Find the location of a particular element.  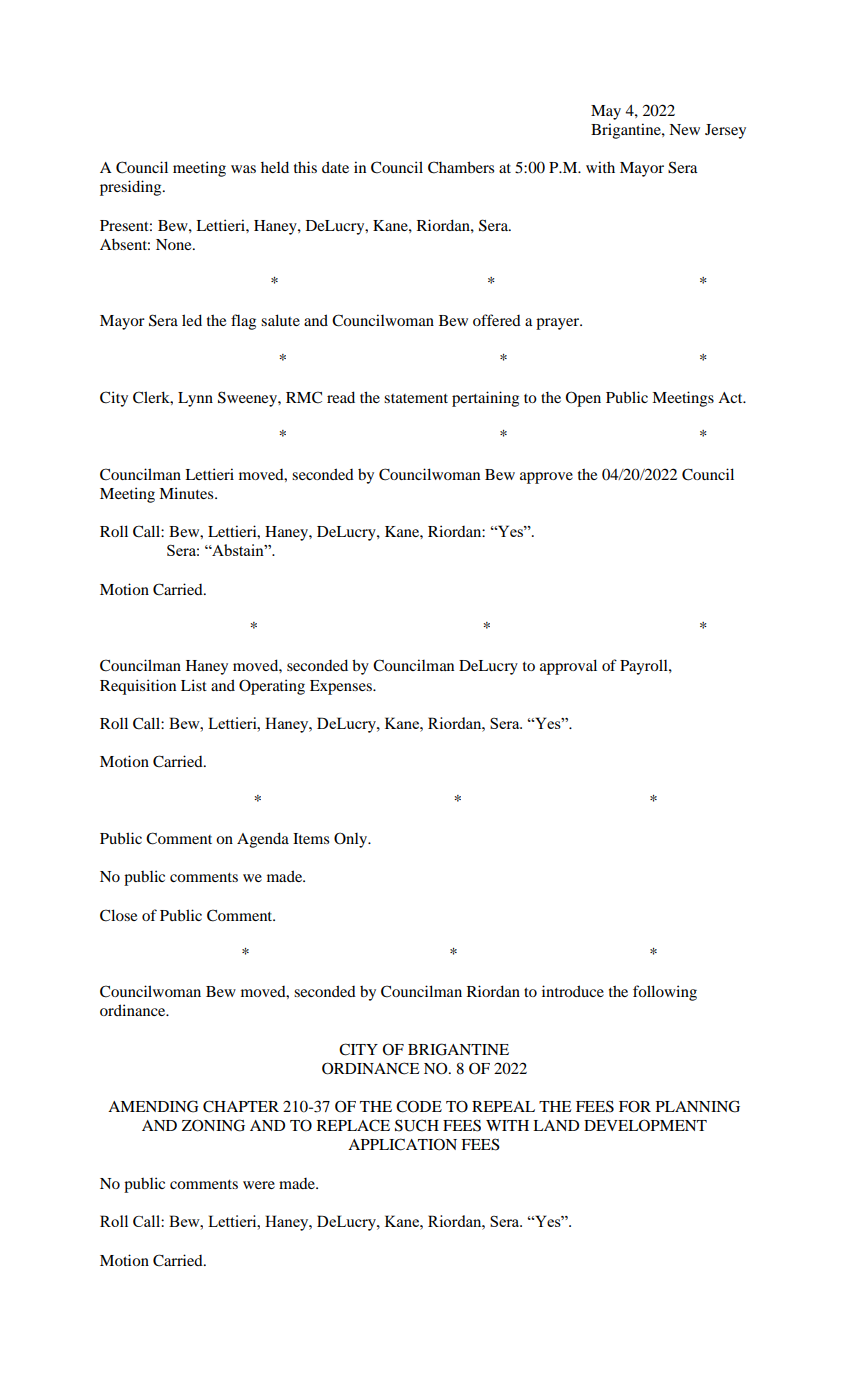

Chambers is located at coordinates (461, 167).
